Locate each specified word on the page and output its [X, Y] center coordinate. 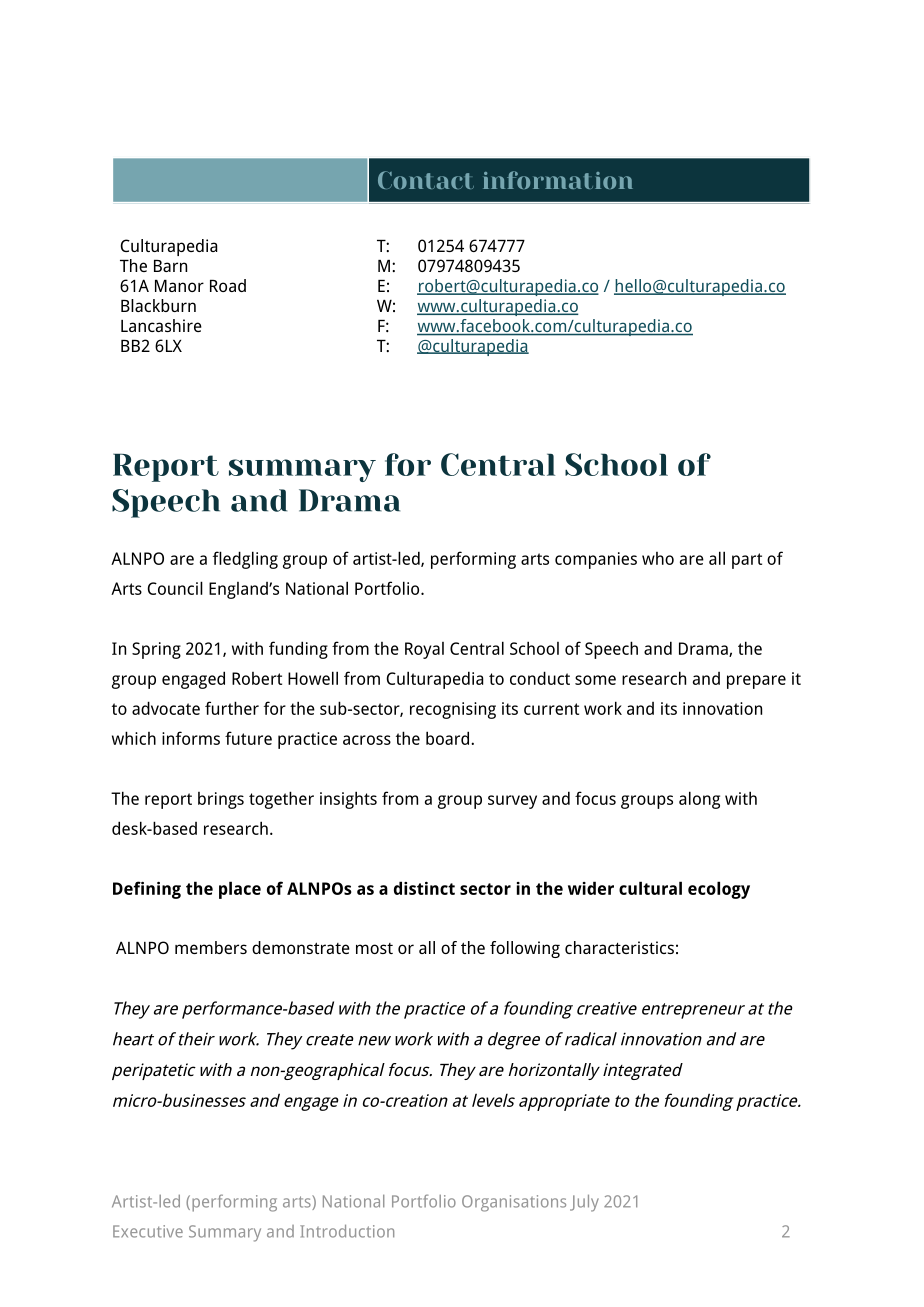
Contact [426, 180]
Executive [148, 1231]
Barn [170, 266]
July [584, 1203]
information [558, 180]
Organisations [514, 1203]
